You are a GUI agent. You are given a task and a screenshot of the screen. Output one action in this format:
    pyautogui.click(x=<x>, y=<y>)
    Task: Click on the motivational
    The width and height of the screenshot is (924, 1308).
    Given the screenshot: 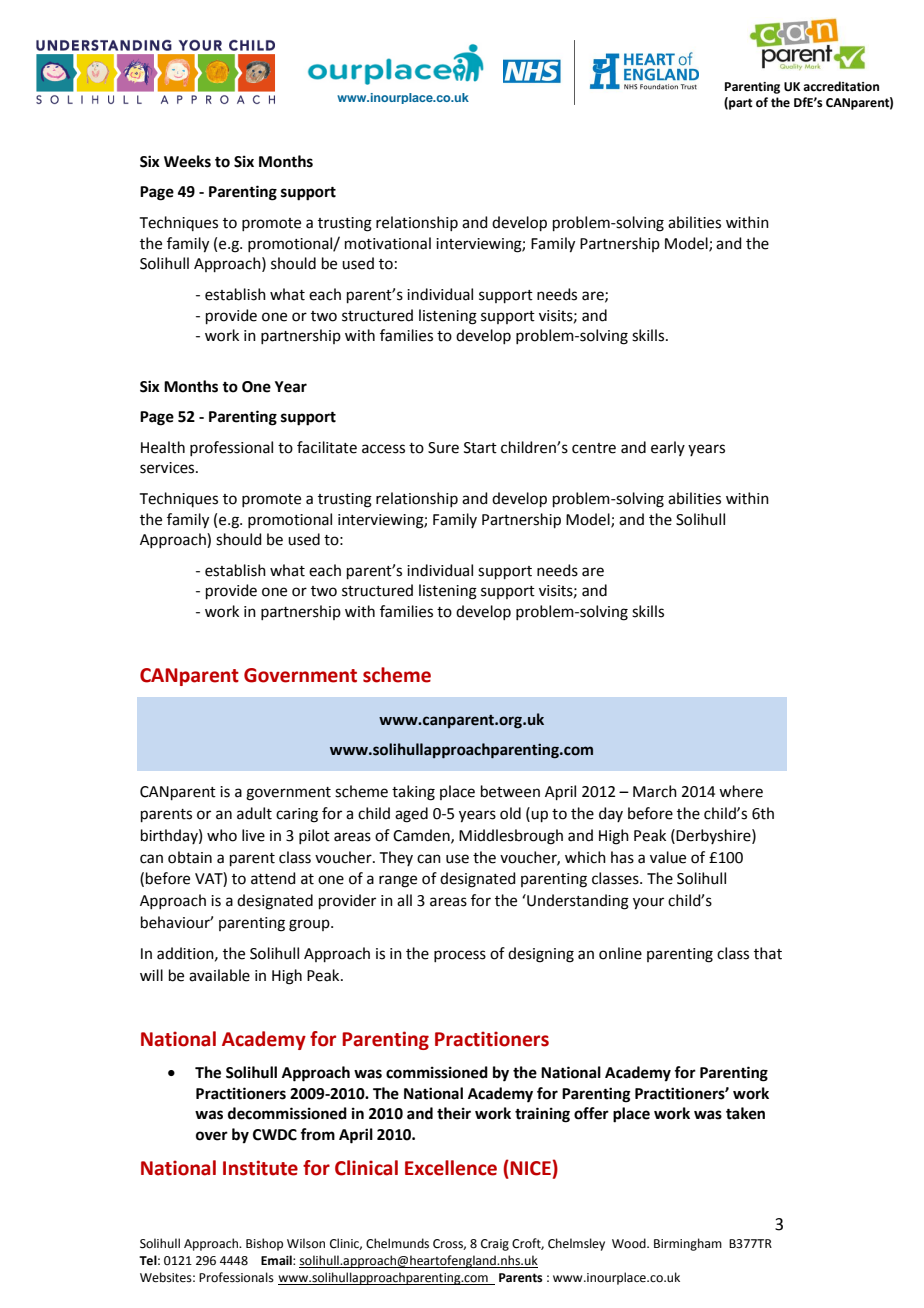 What is the action you would take?
    pyautogui.click(x=388, y=243)
